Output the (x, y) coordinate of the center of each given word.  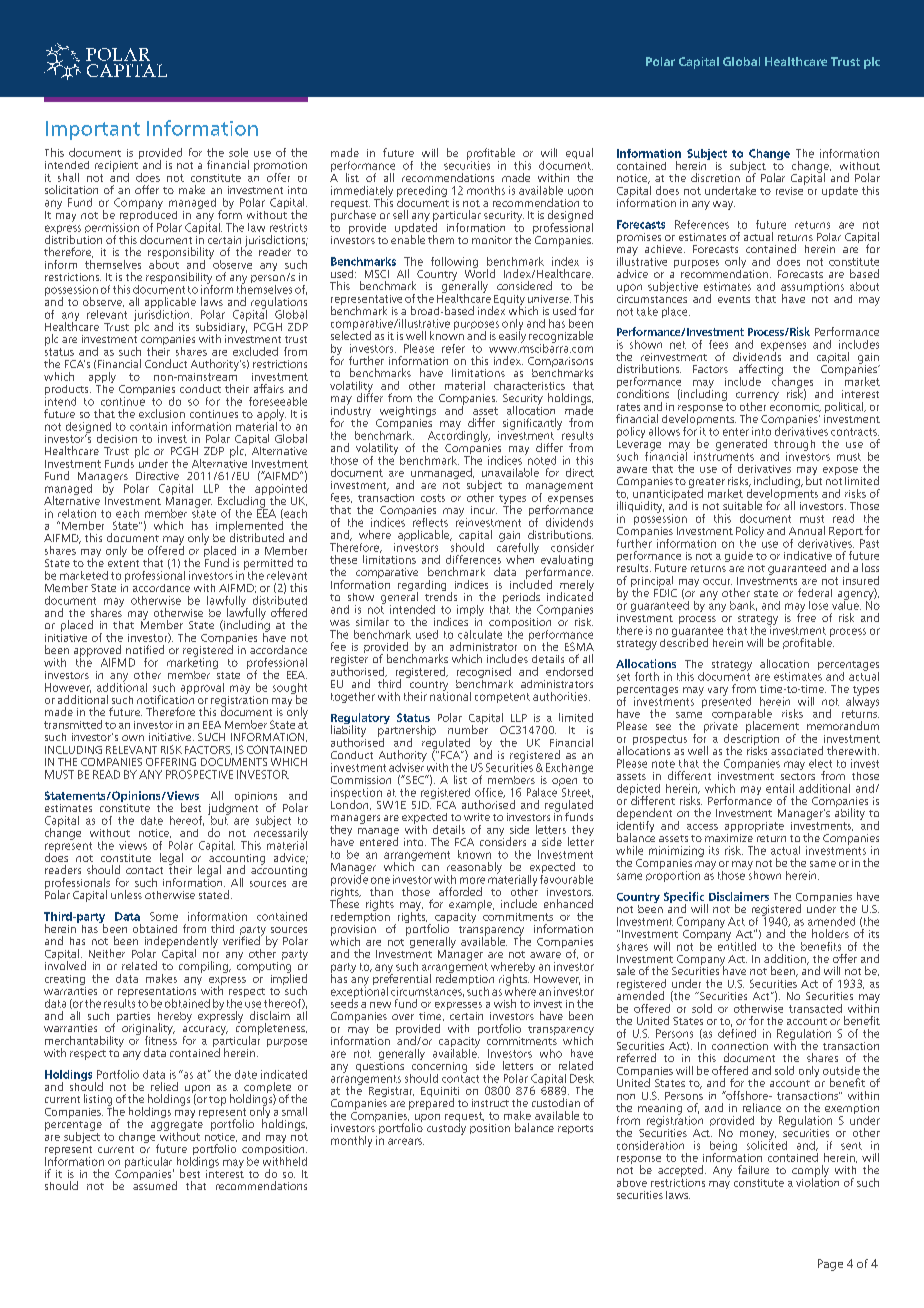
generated (741, 445)
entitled (737, 945)
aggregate (177, 1127)
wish (505, 1003)
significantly (532, 424)
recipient (116, 167)
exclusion (162, 413)
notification (166, 698)
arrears (406, 1141)
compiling (203, 966)
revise (790, 189)
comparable (742, 716)
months (486, 190)
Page (830, 1265)
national (450, 695)
